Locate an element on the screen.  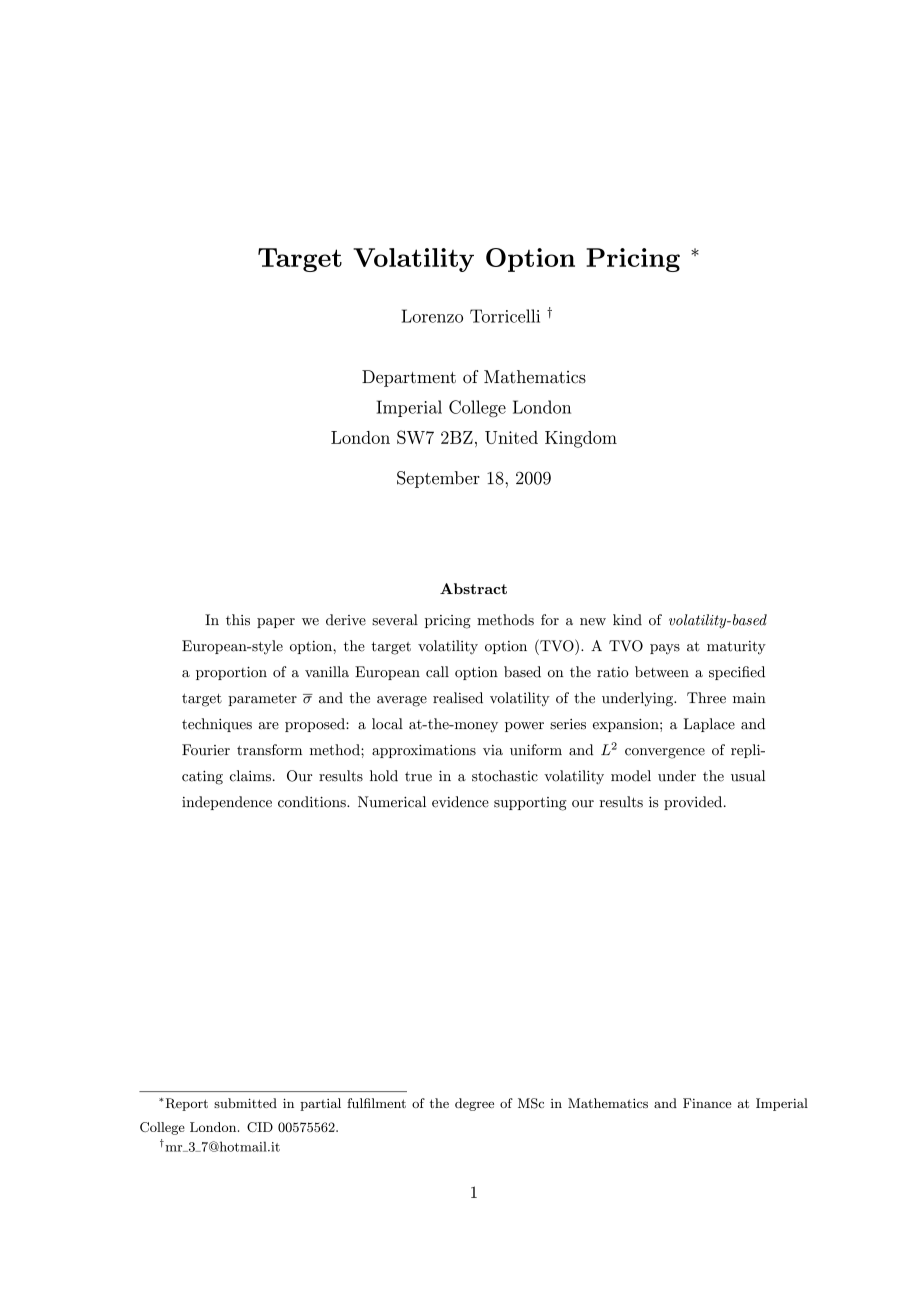
degree is located at coordinates (474, 1104).
